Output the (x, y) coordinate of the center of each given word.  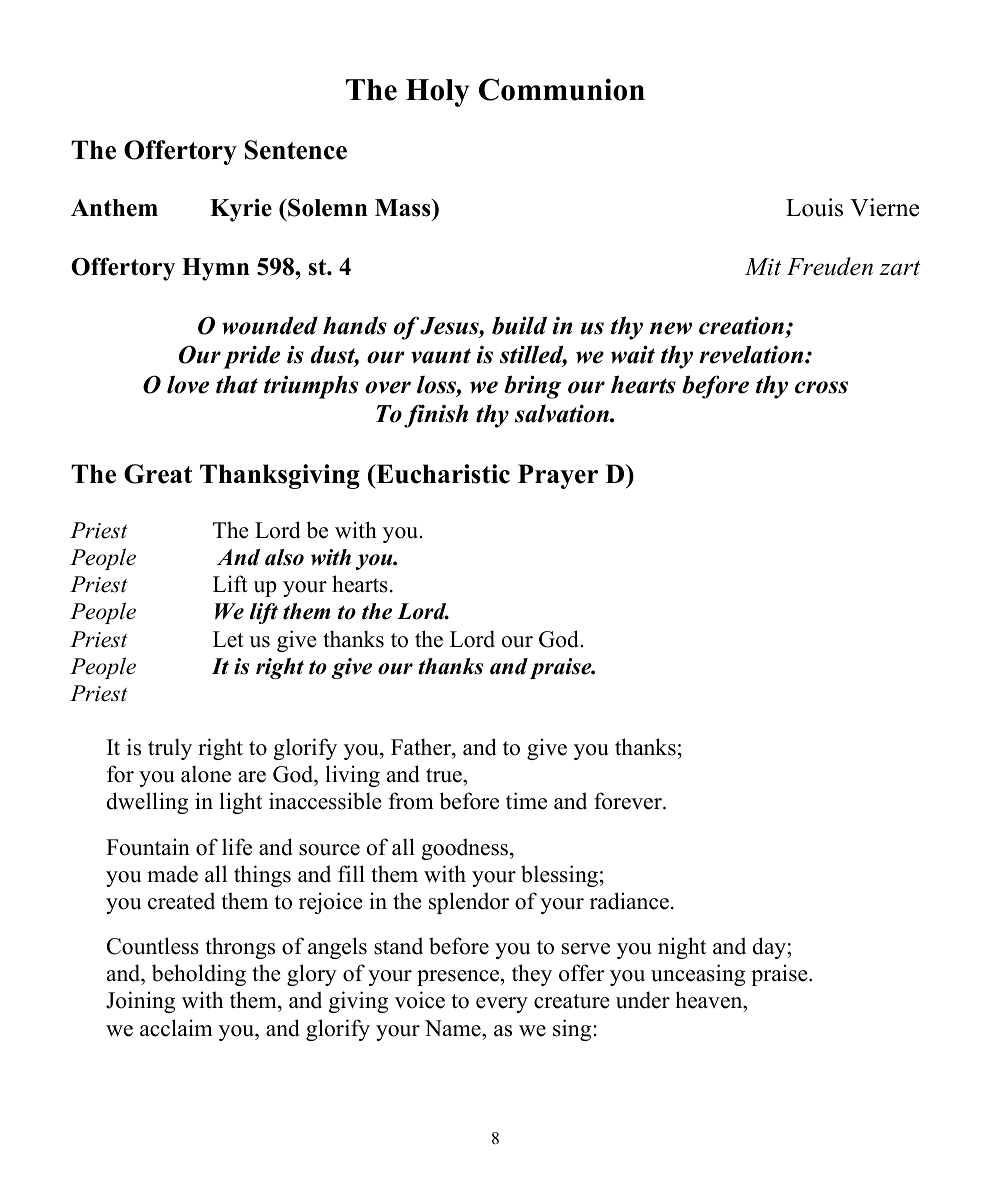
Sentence (296, 150)
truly (170, 749)
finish (436, 416)
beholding (199, 975)
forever (629, 801)
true (445, 777)
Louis (814, 207)
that (237, 384)
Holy (437, 93)
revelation (753, 354)
